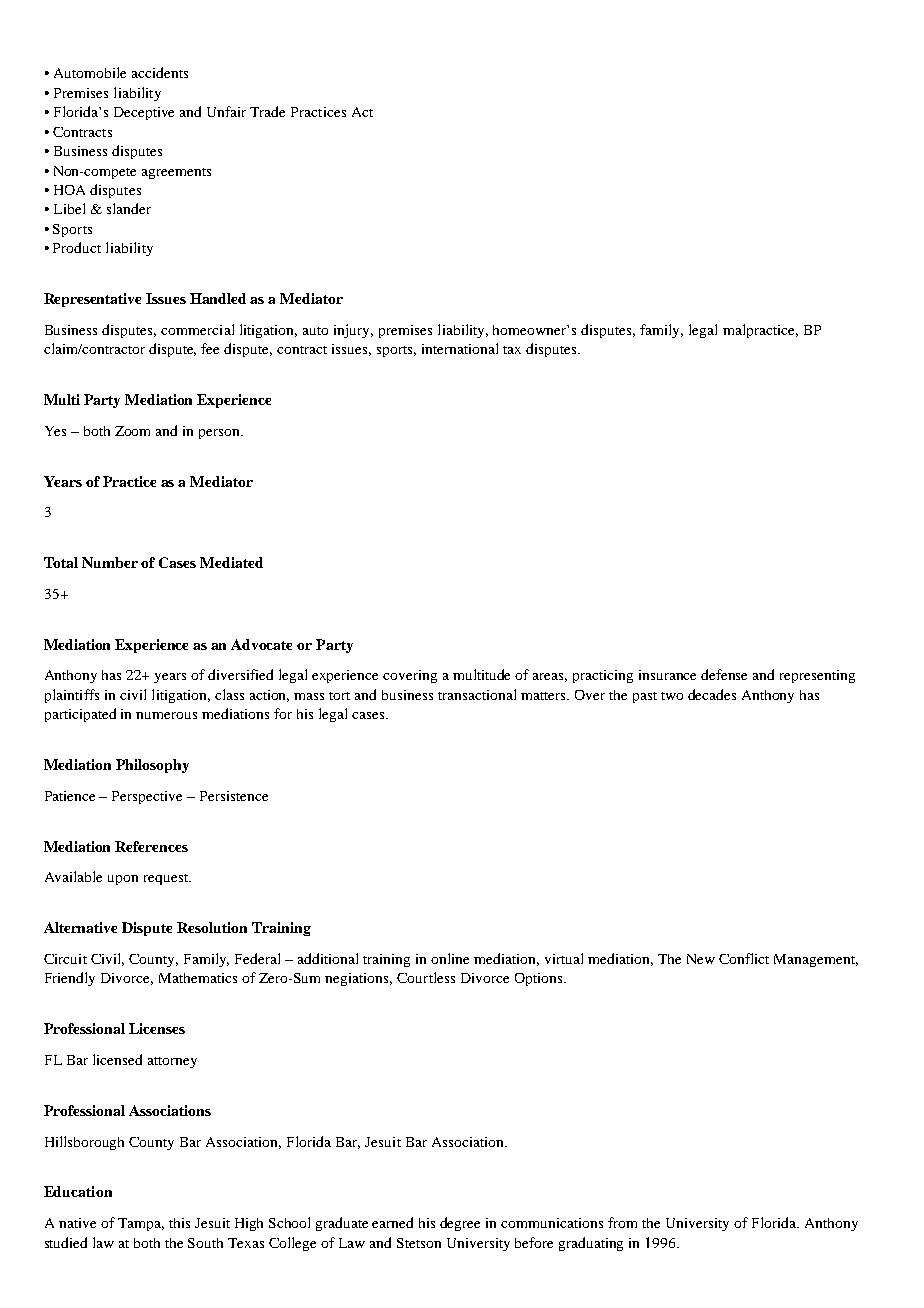  Describe the element at coordinates (667, 675) in the image. I see `insurance` at that location.
